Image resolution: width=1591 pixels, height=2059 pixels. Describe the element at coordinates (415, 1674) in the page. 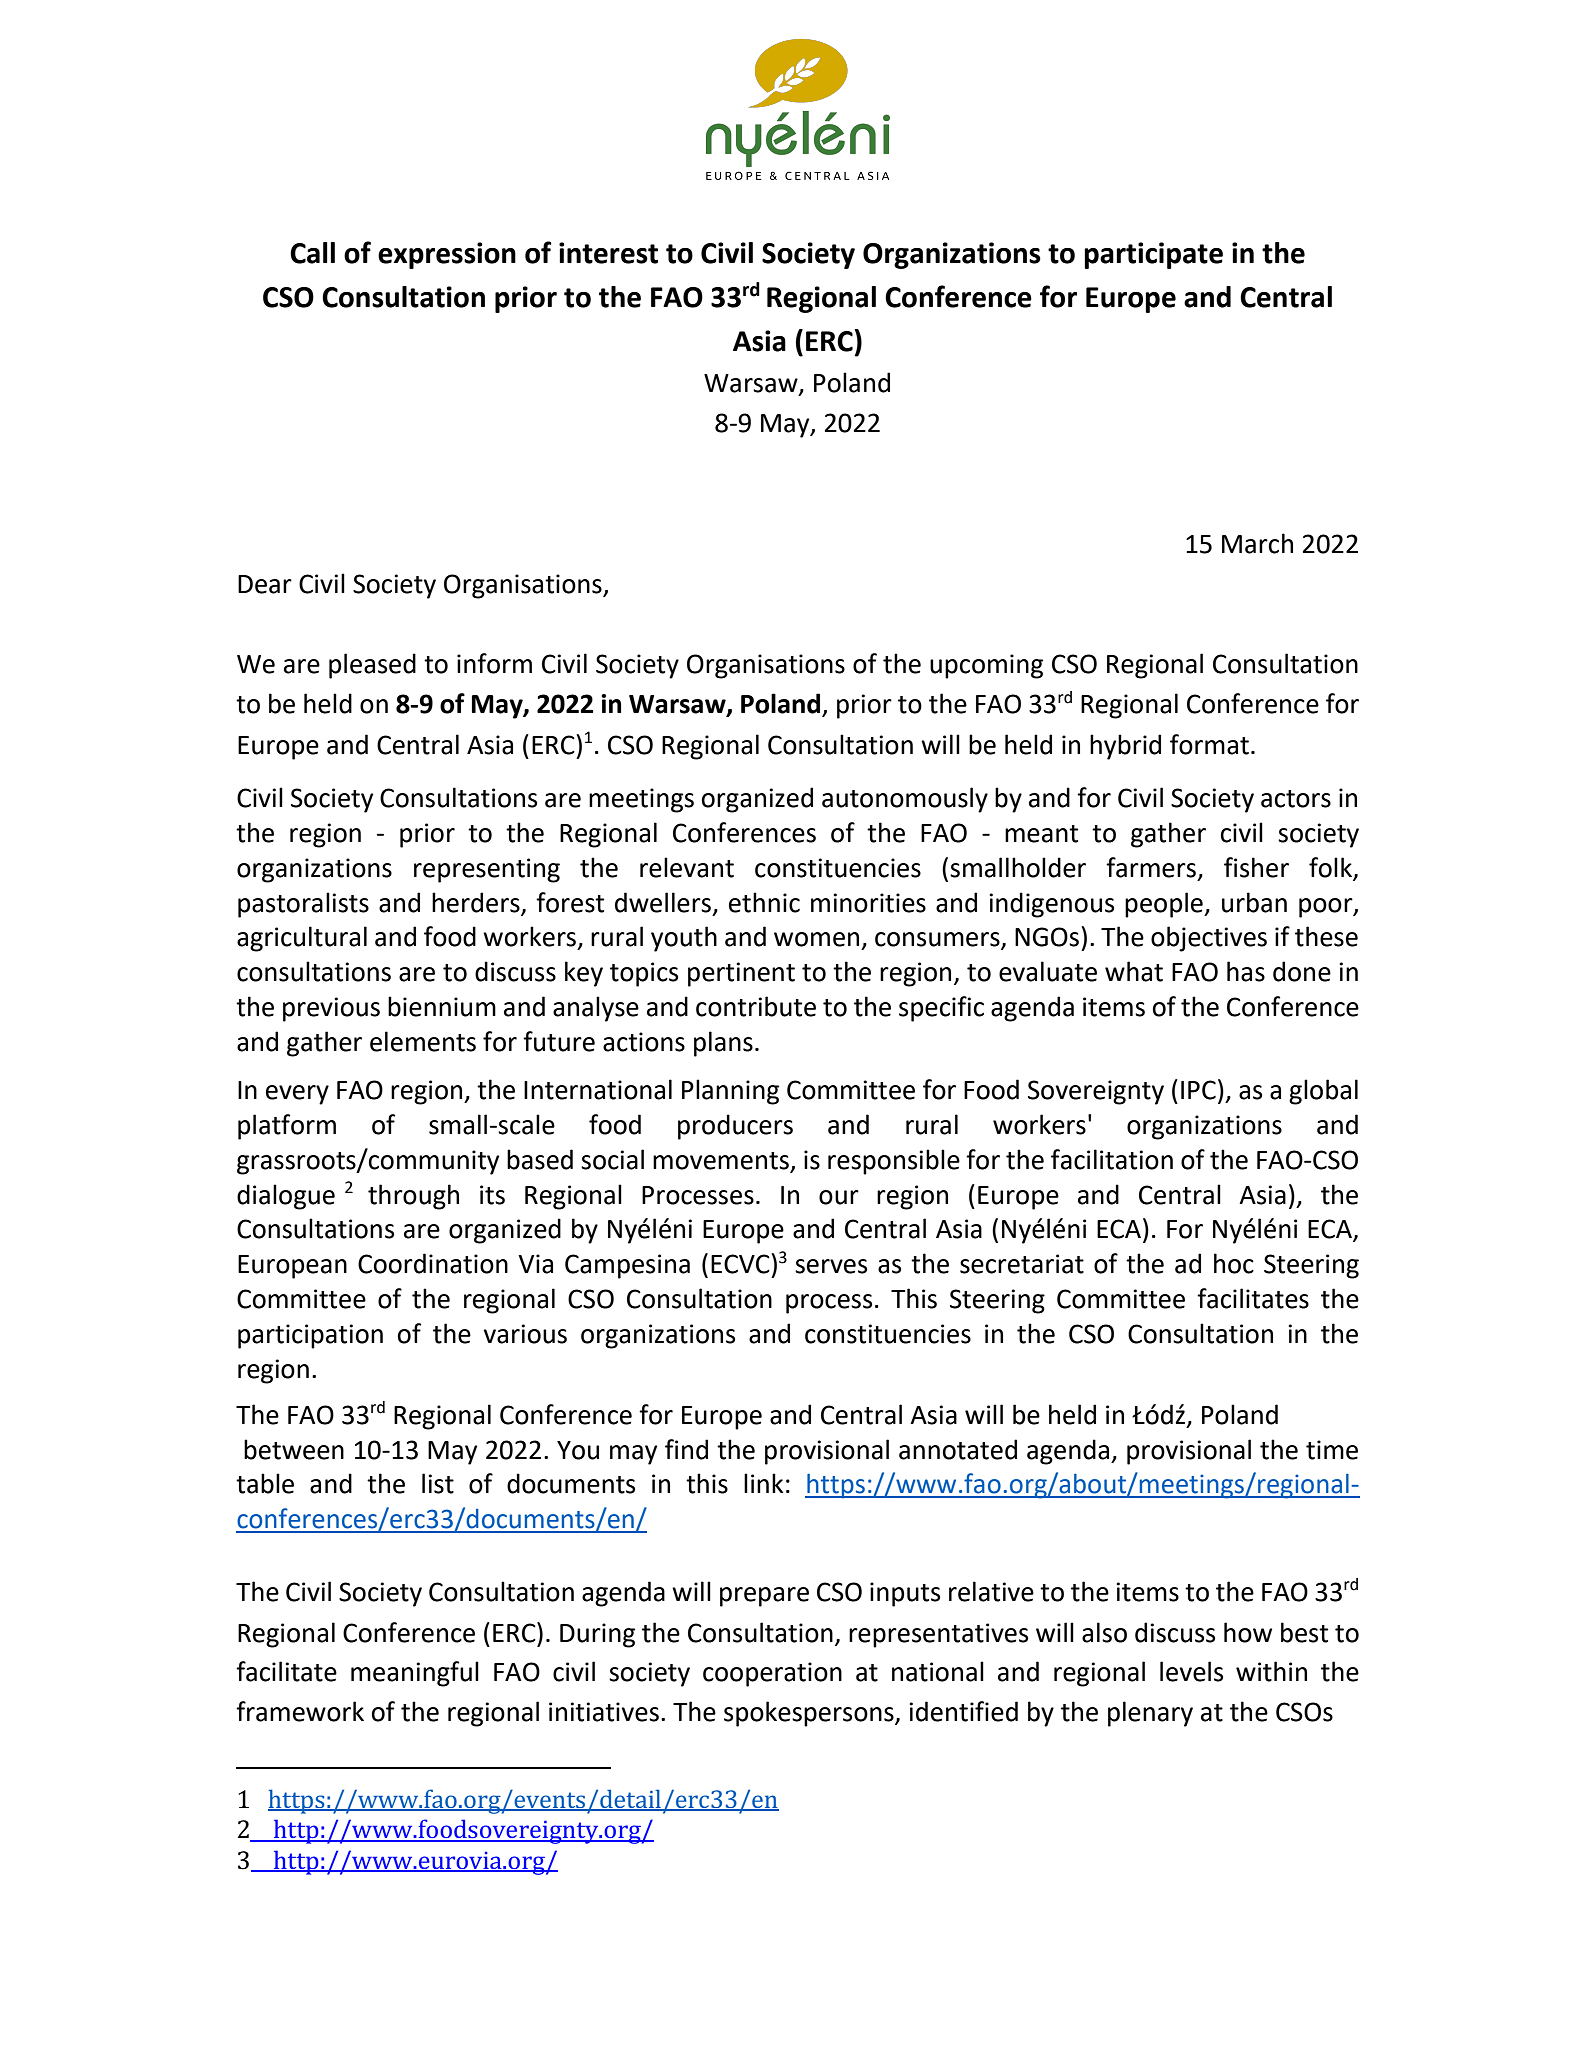

I see `meaningful` at that location.
